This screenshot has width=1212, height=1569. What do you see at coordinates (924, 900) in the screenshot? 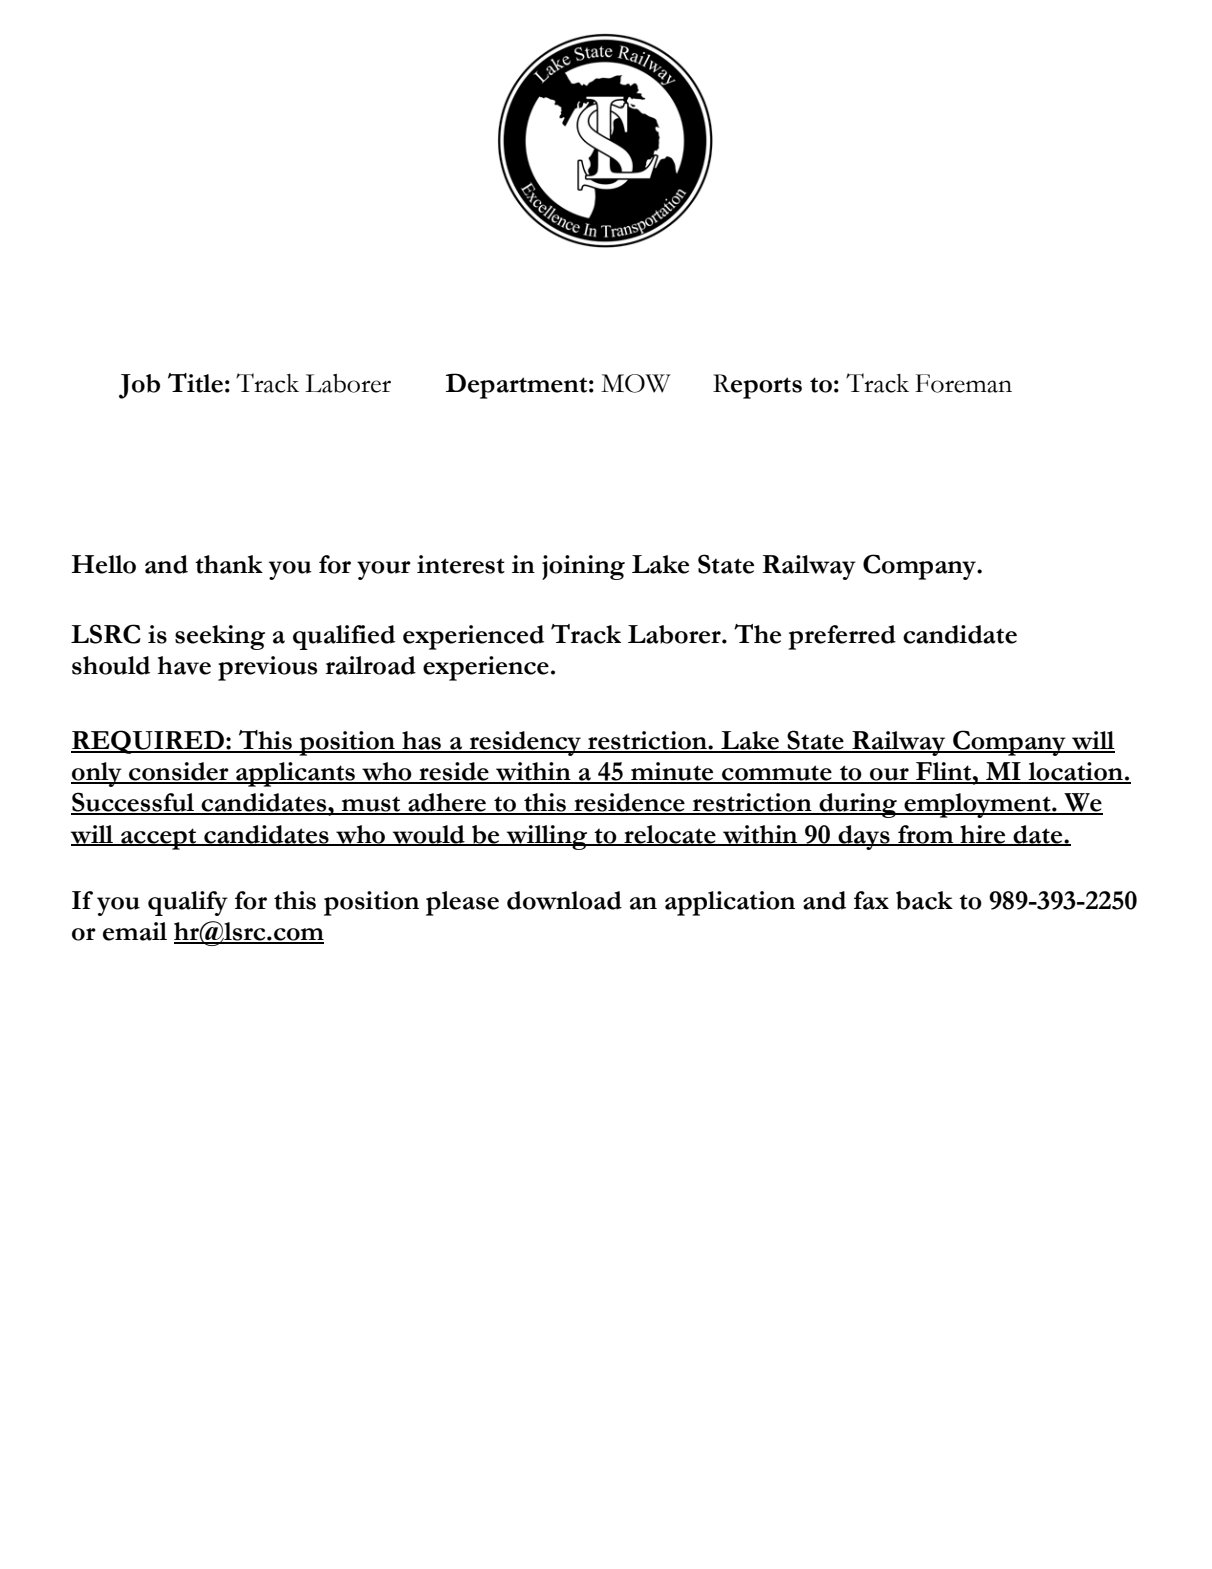
I see `back` at bounding box center [924, 900].
